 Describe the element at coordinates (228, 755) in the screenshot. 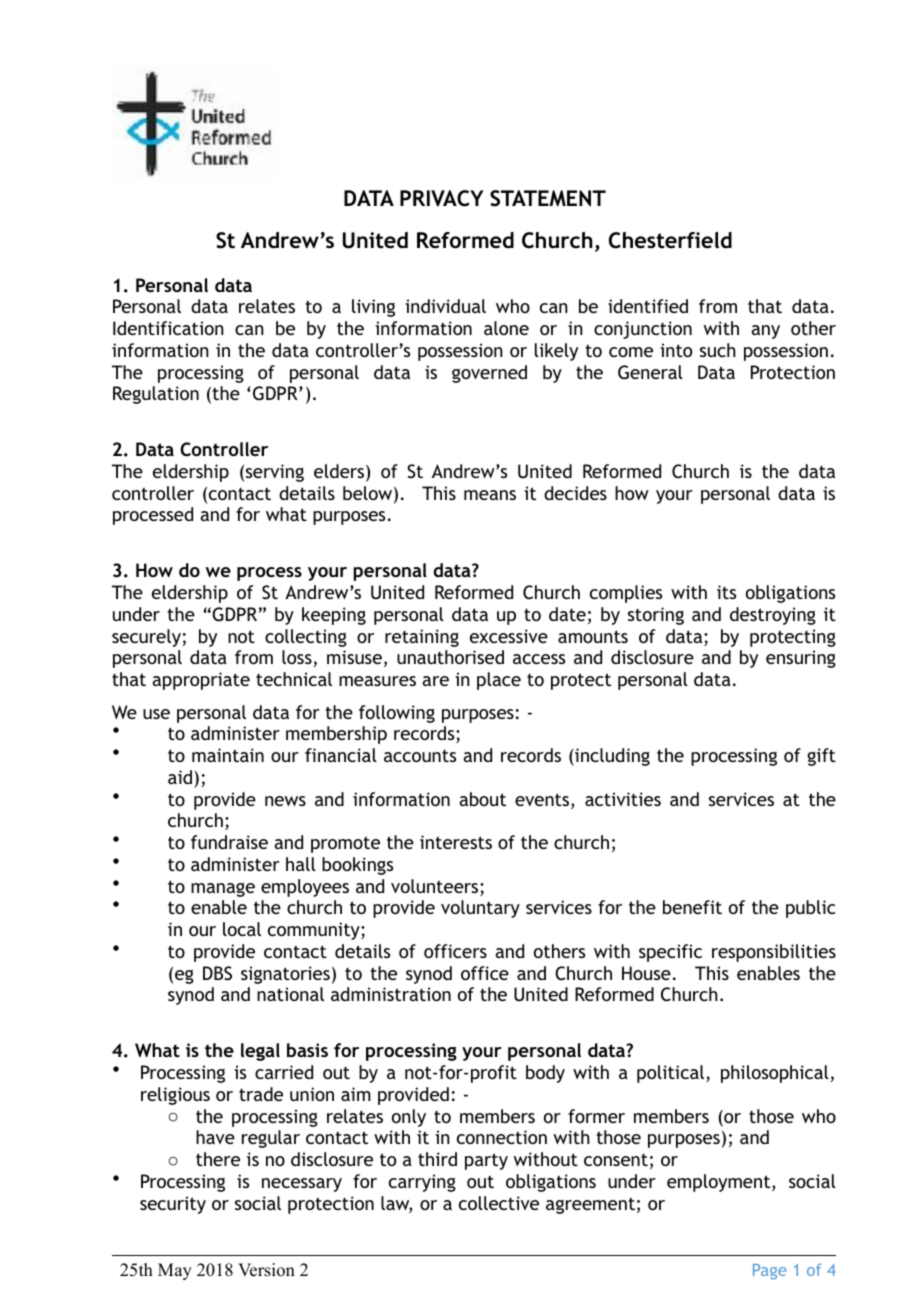

I see `maintain` at that location.
